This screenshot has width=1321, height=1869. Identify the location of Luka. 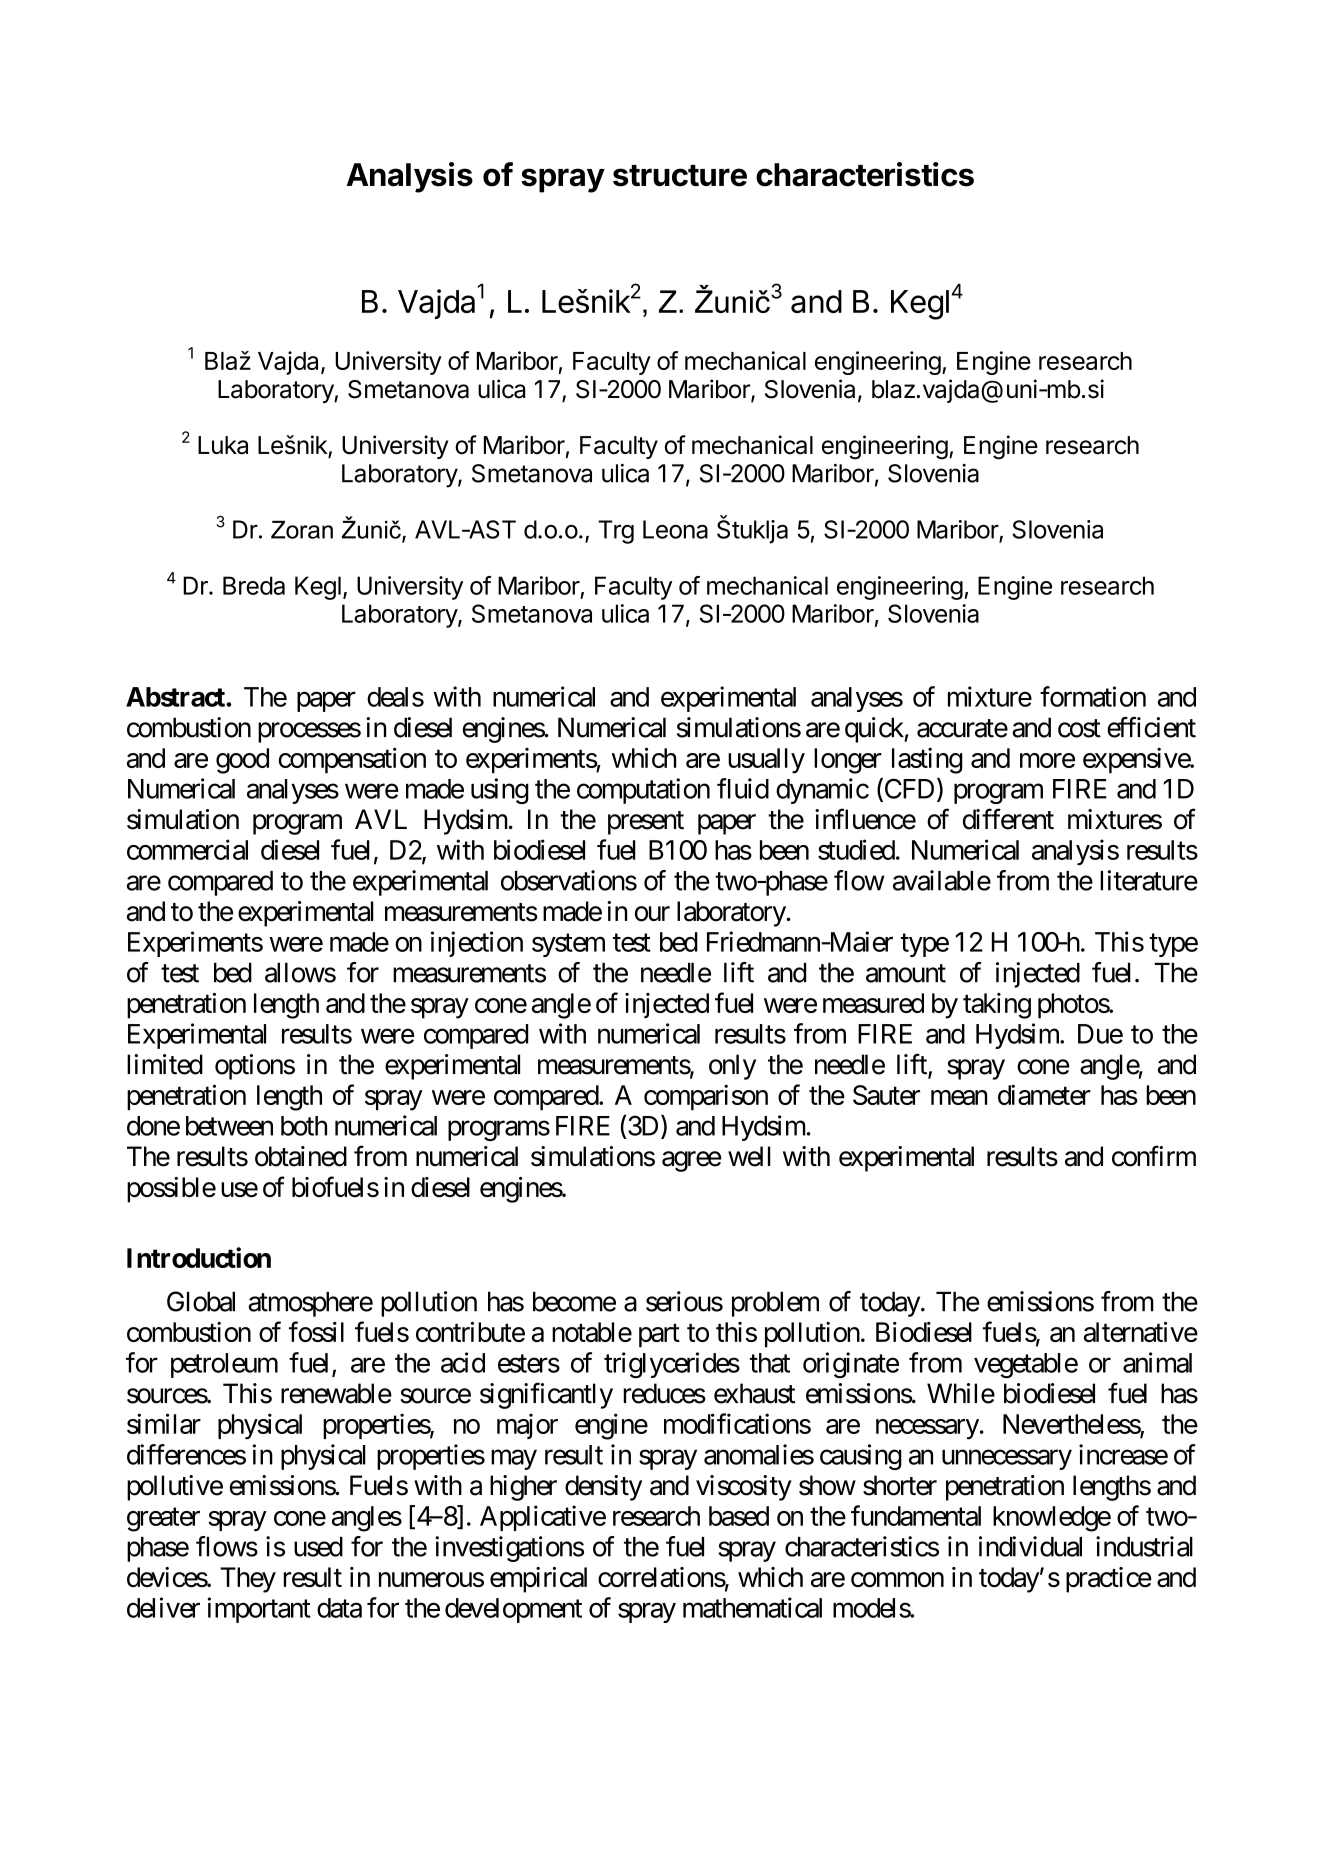
(223, 445).
